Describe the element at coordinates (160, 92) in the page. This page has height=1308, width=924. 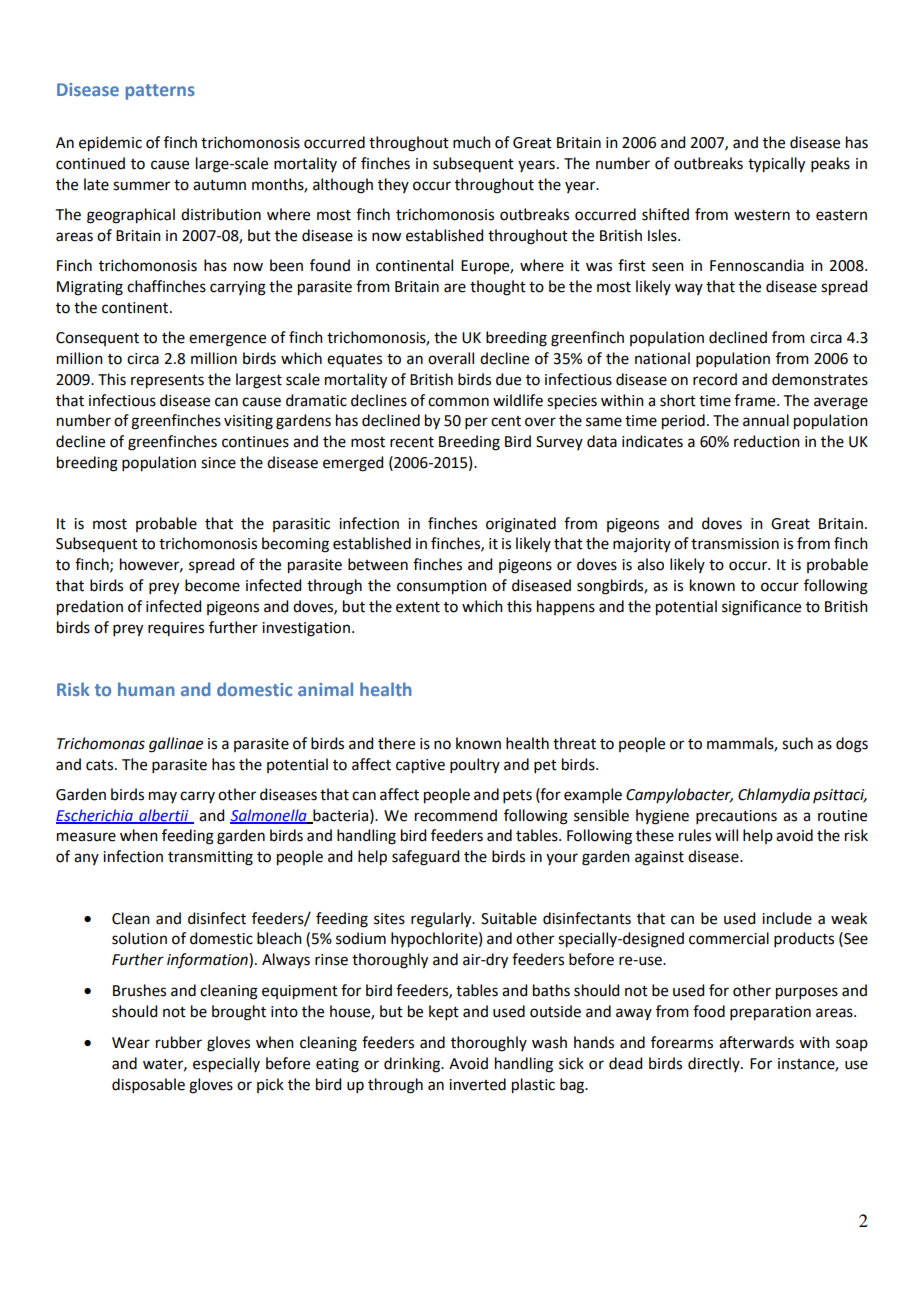
I see `patterns` at that location.
